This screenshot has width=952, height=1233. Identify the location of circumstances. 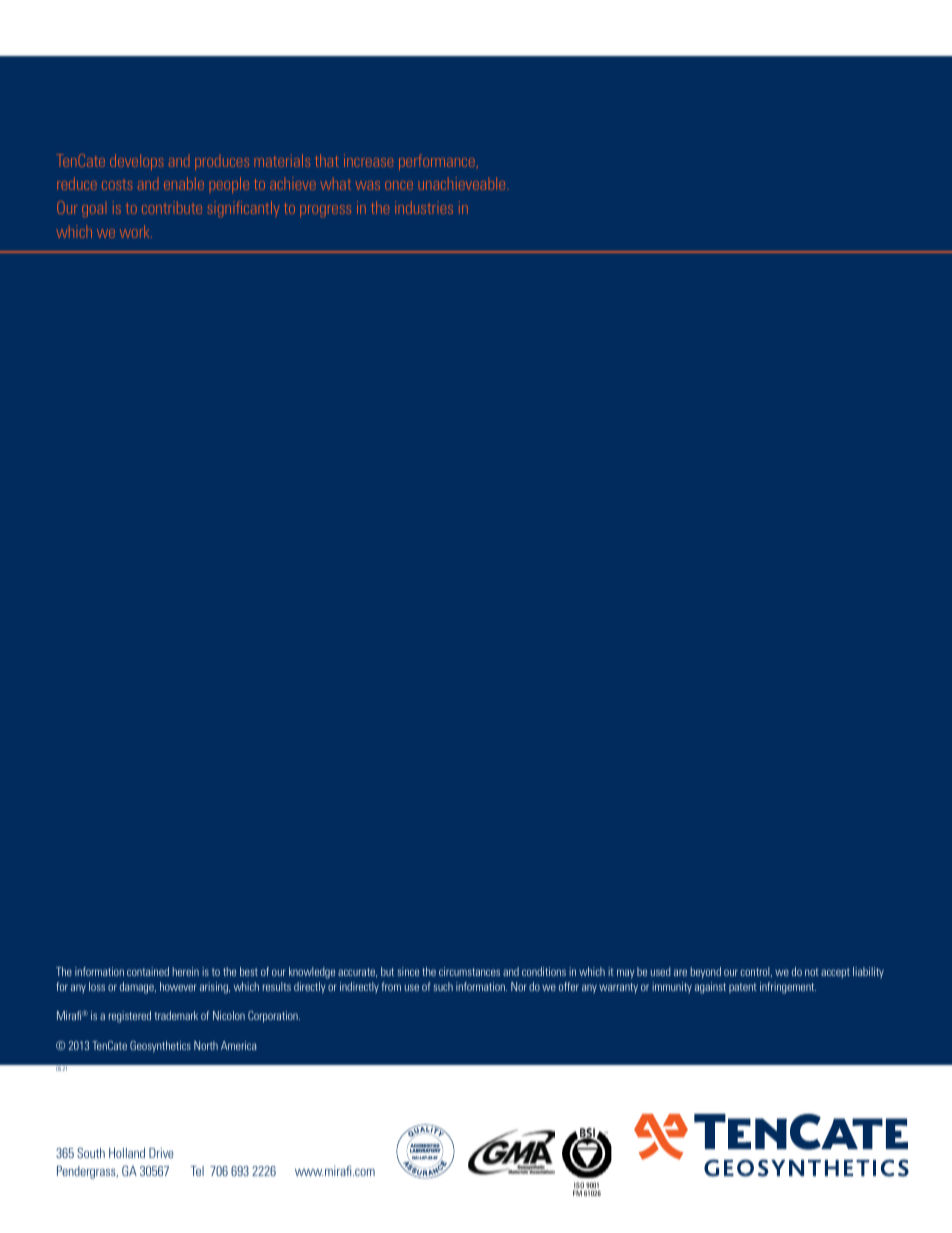
(469, 971).
